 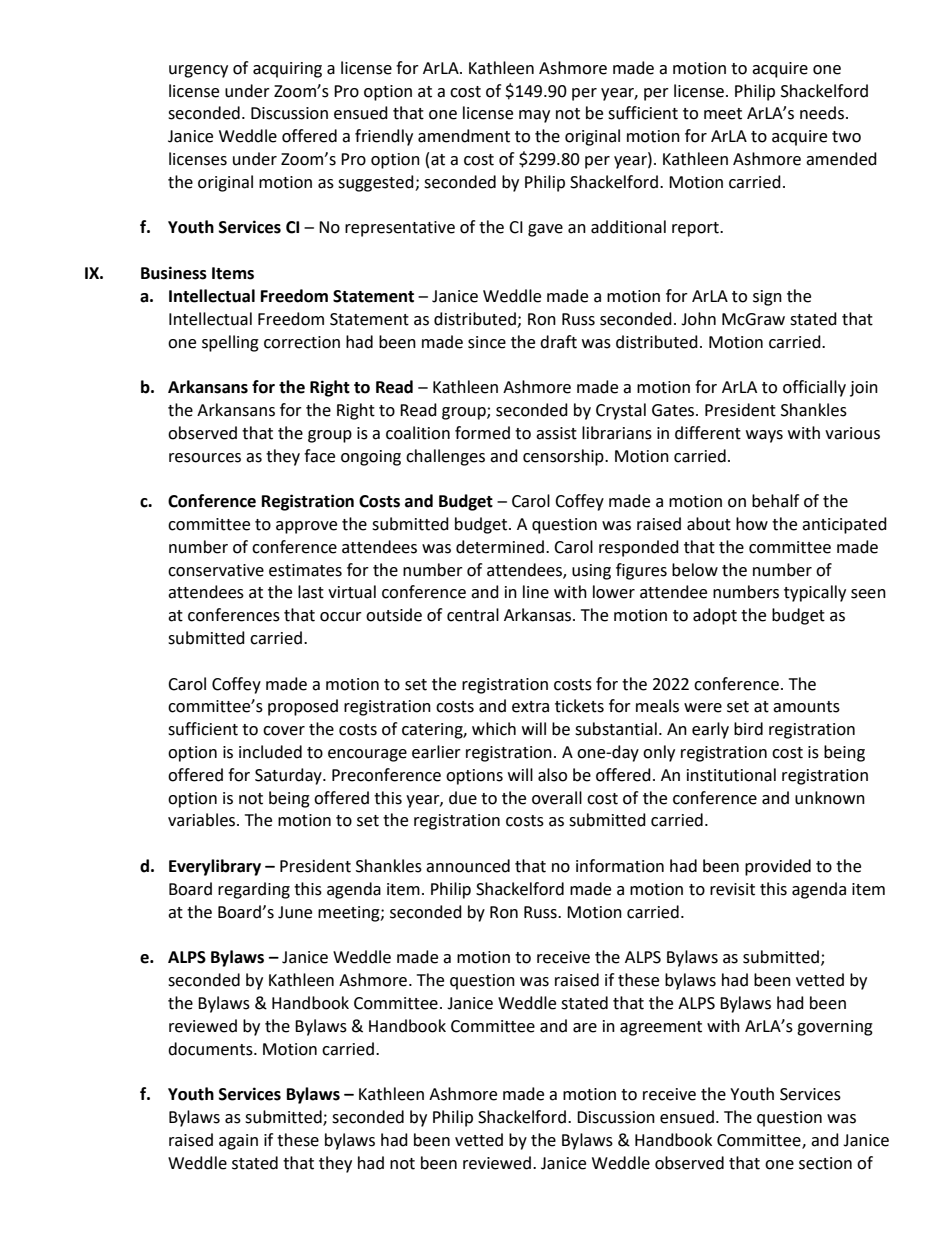 I want to click on needs, so click(x=822, y=113).
